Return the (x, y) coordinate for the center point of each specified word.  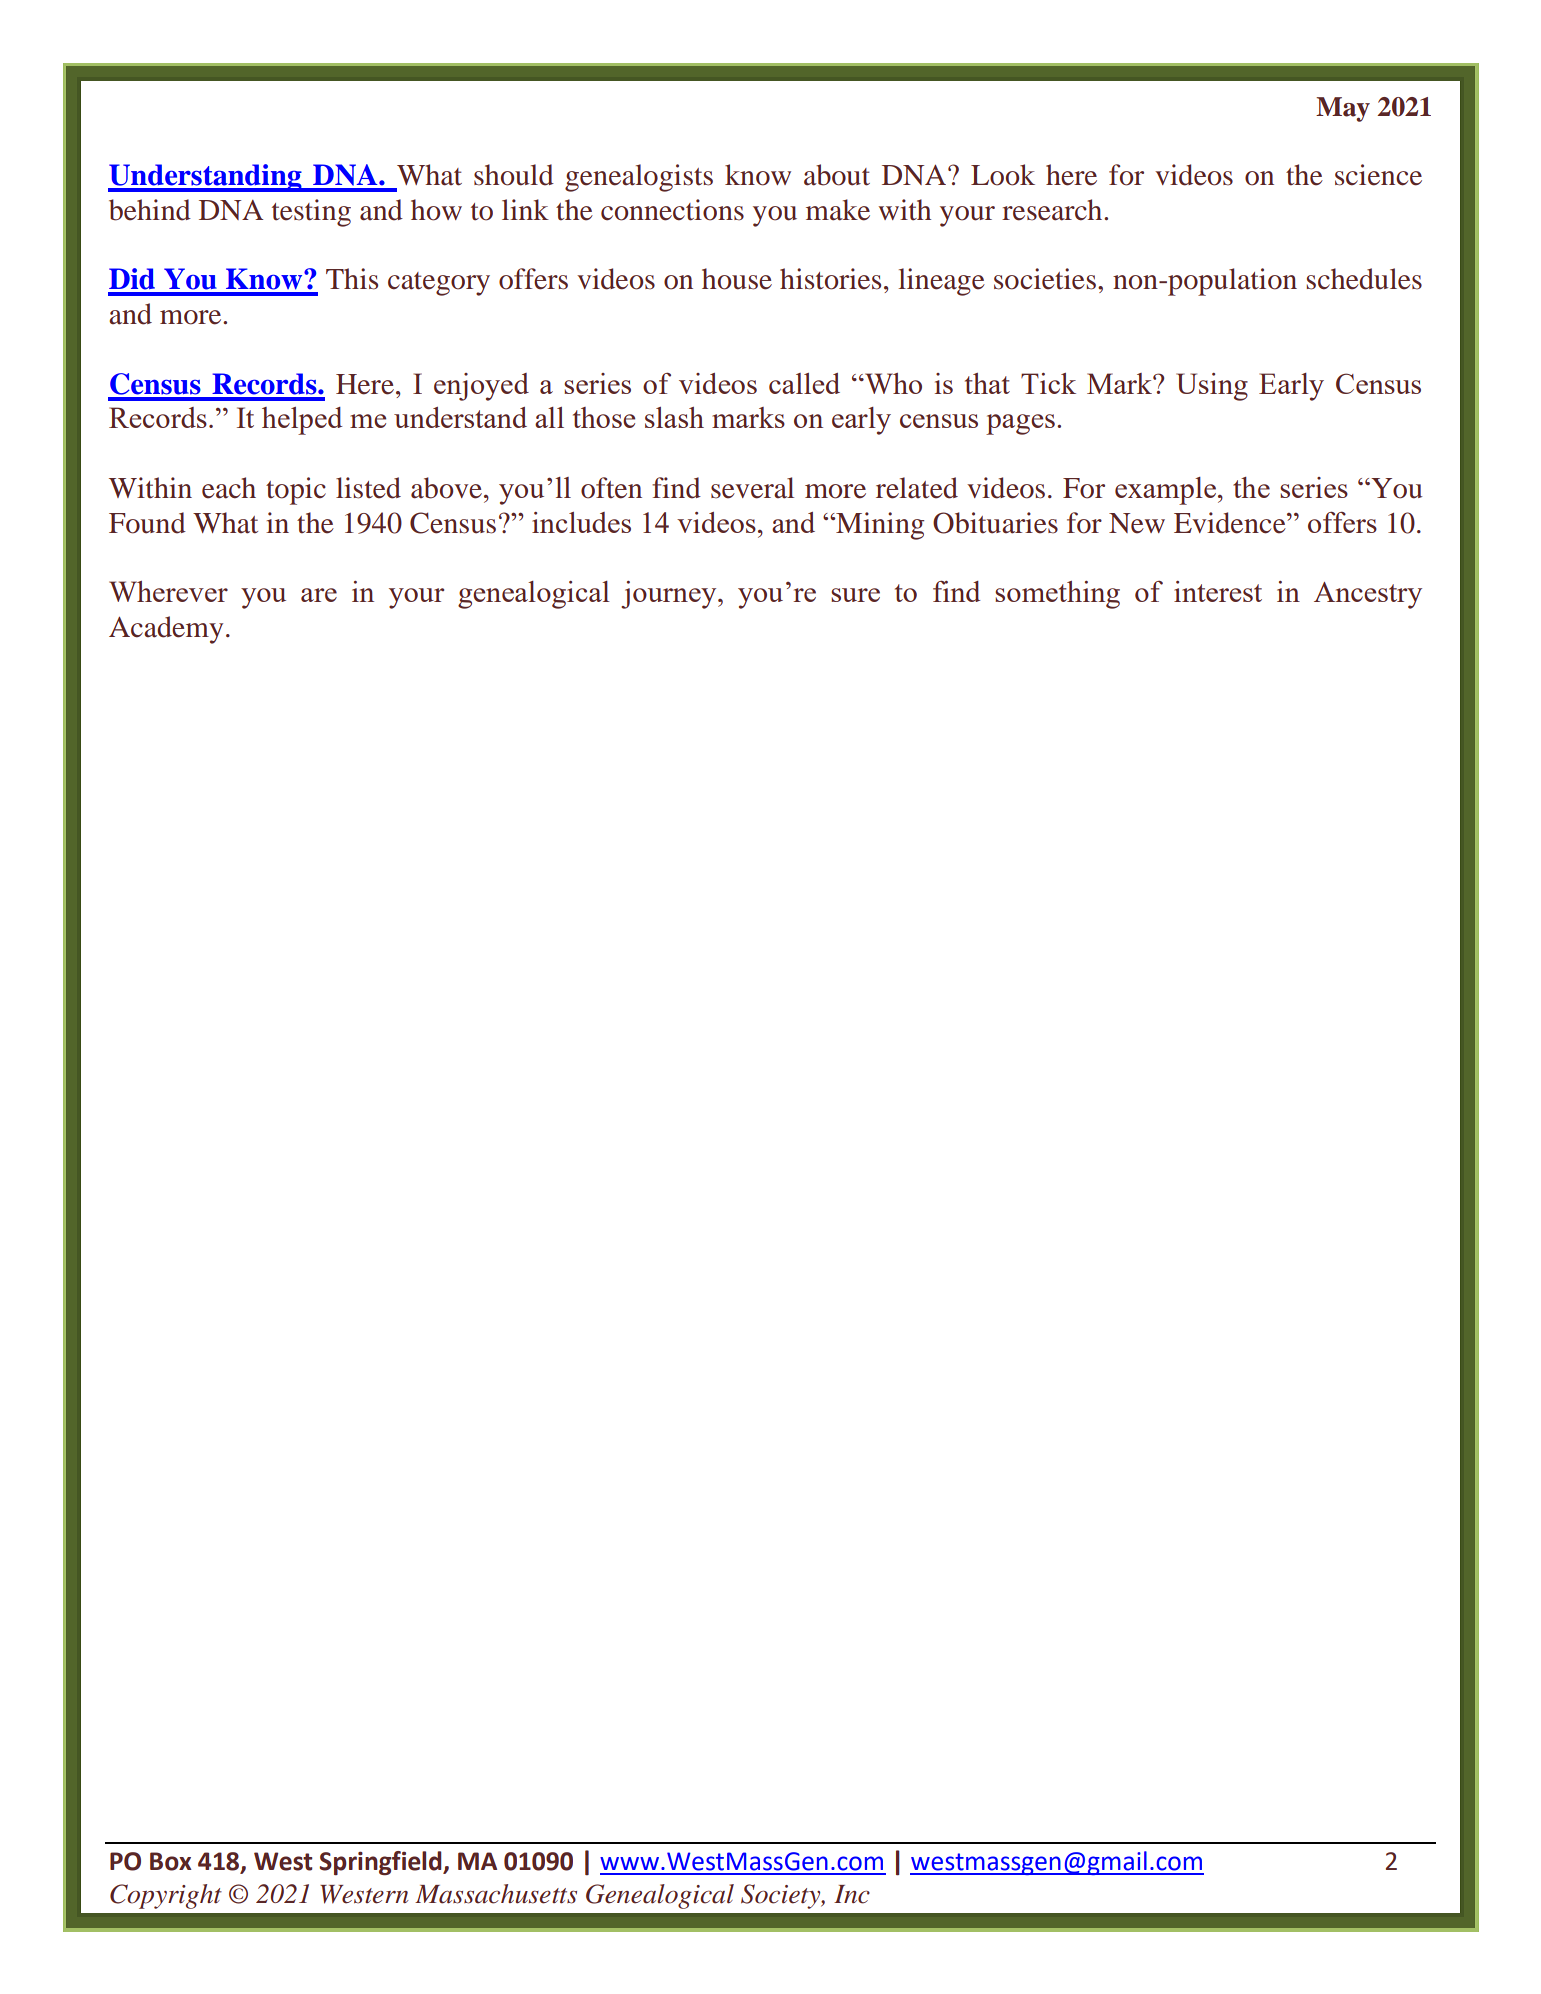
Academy (166, 630)
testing (311, 213)
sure (855, 595)
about (837, 175)
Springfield (381, 1863)
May (1343, 109)
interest (1218, 591)
